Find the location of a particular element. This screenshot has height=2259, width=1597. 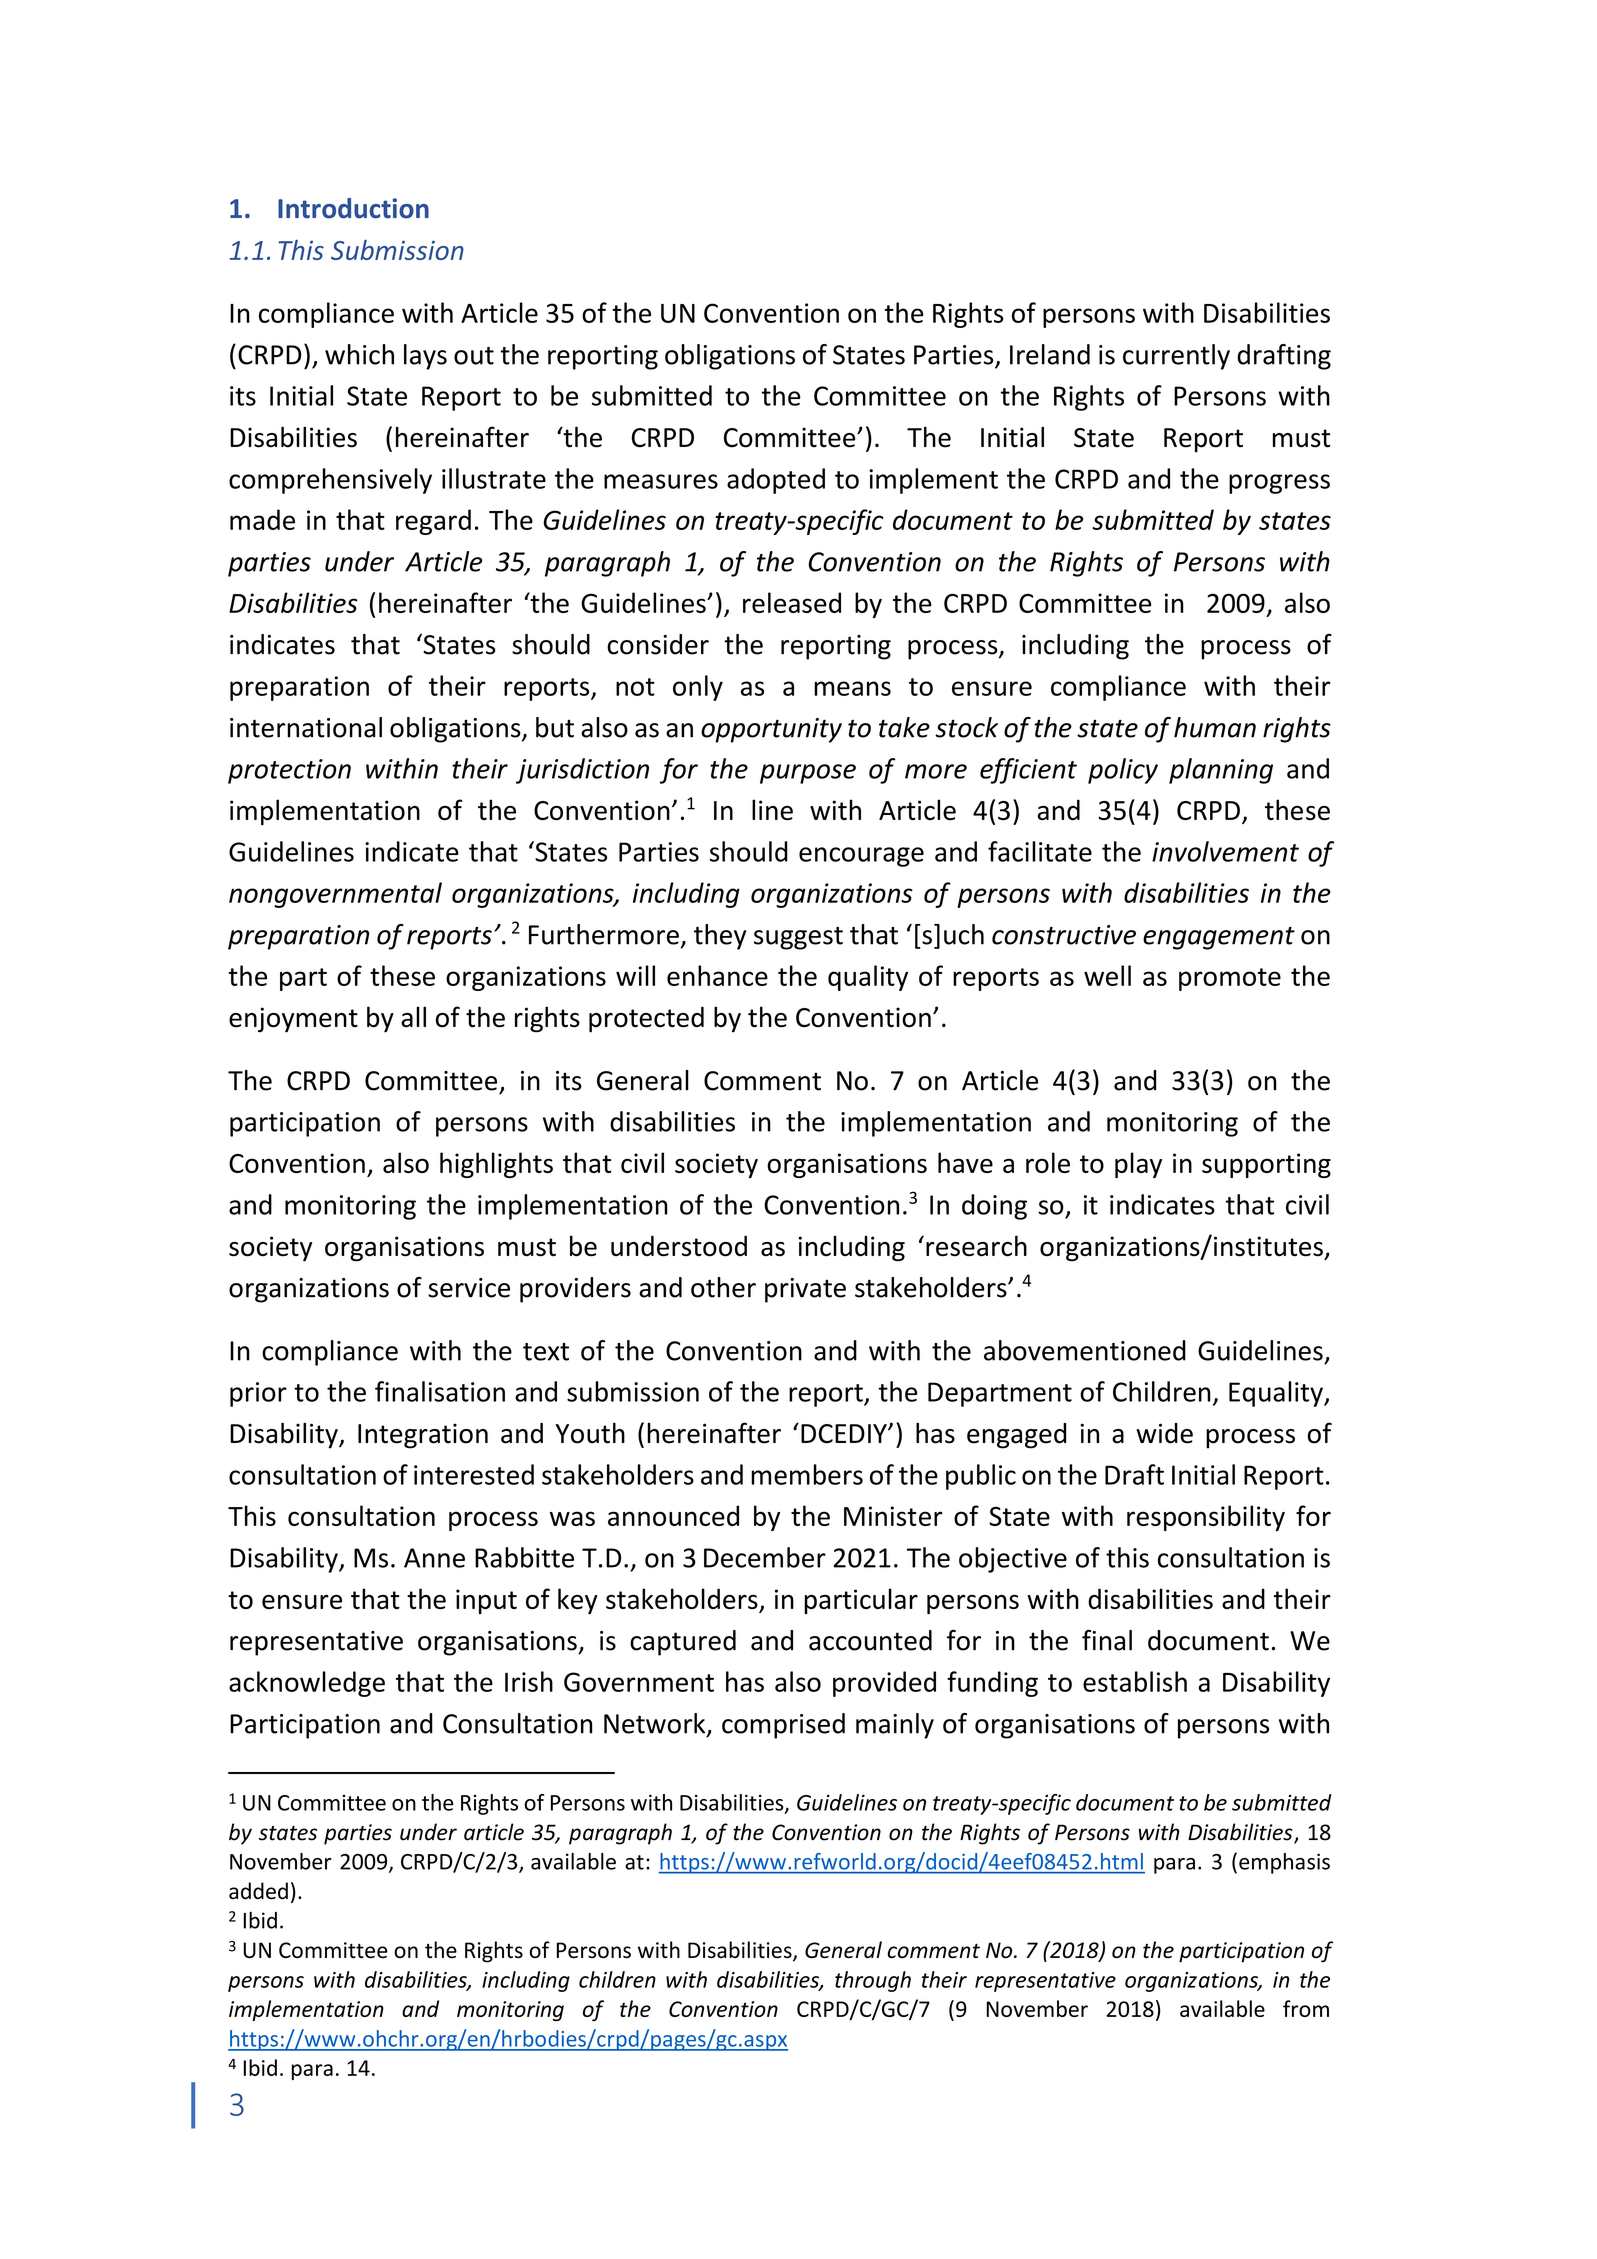

added is located at coordinates (258, 1891).
